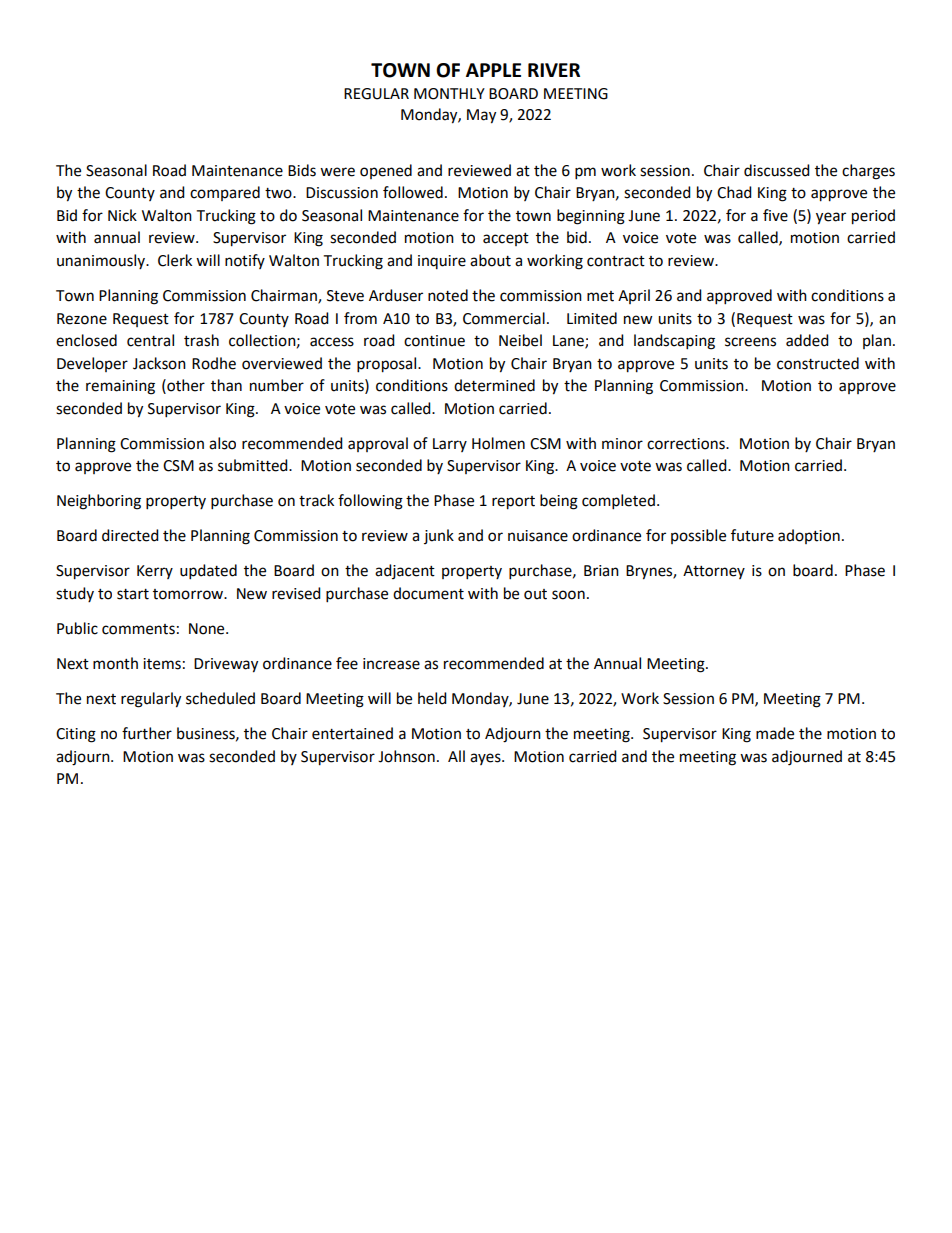 The image size is (952, 1233). What do you see at coordinates (775, 733) in the screenshot?
I see `made` at bounding box center [775, 733].
